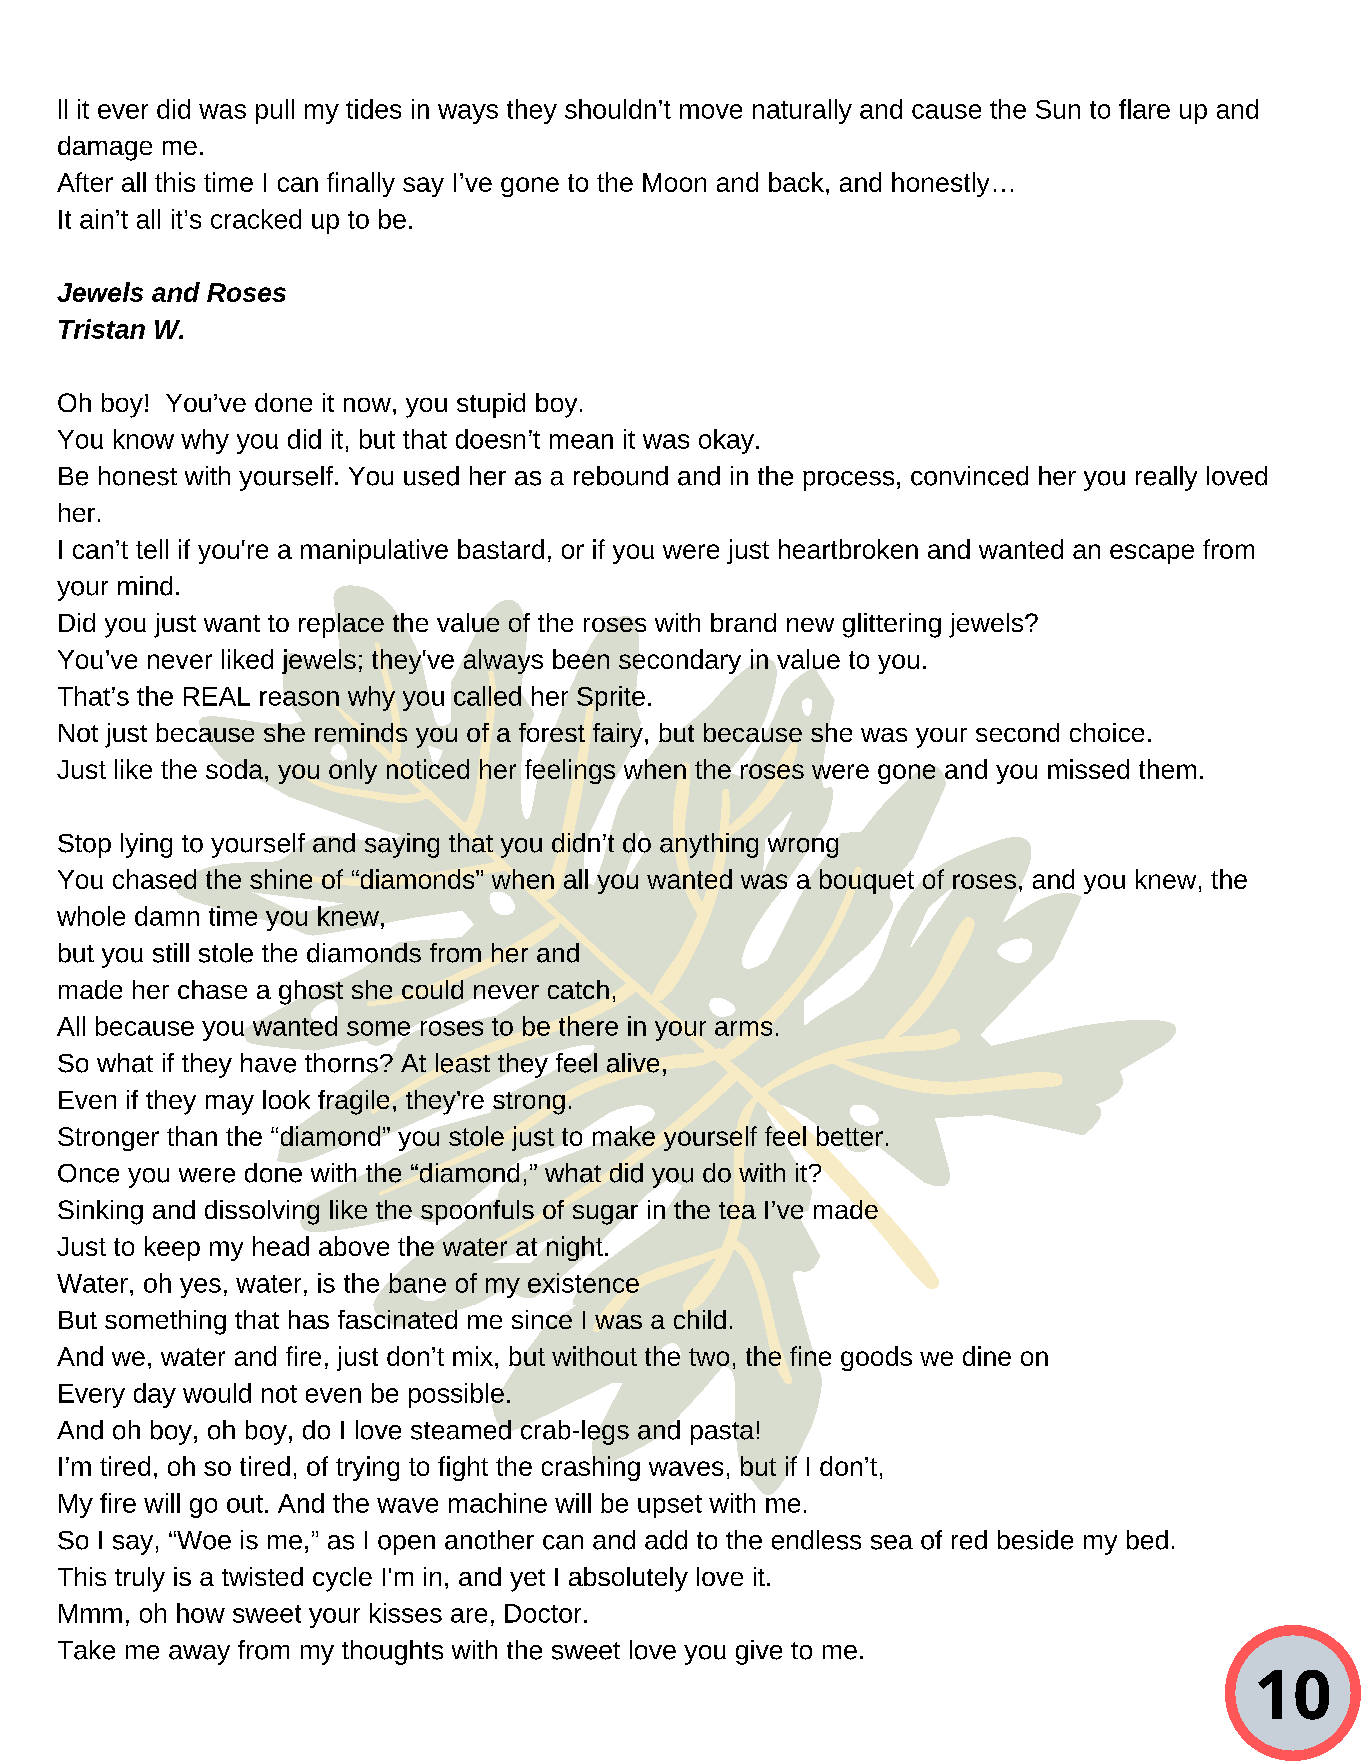 The width and height of the screenshot is (1361, 1761). I want to click on pull, so click(275, 111).
